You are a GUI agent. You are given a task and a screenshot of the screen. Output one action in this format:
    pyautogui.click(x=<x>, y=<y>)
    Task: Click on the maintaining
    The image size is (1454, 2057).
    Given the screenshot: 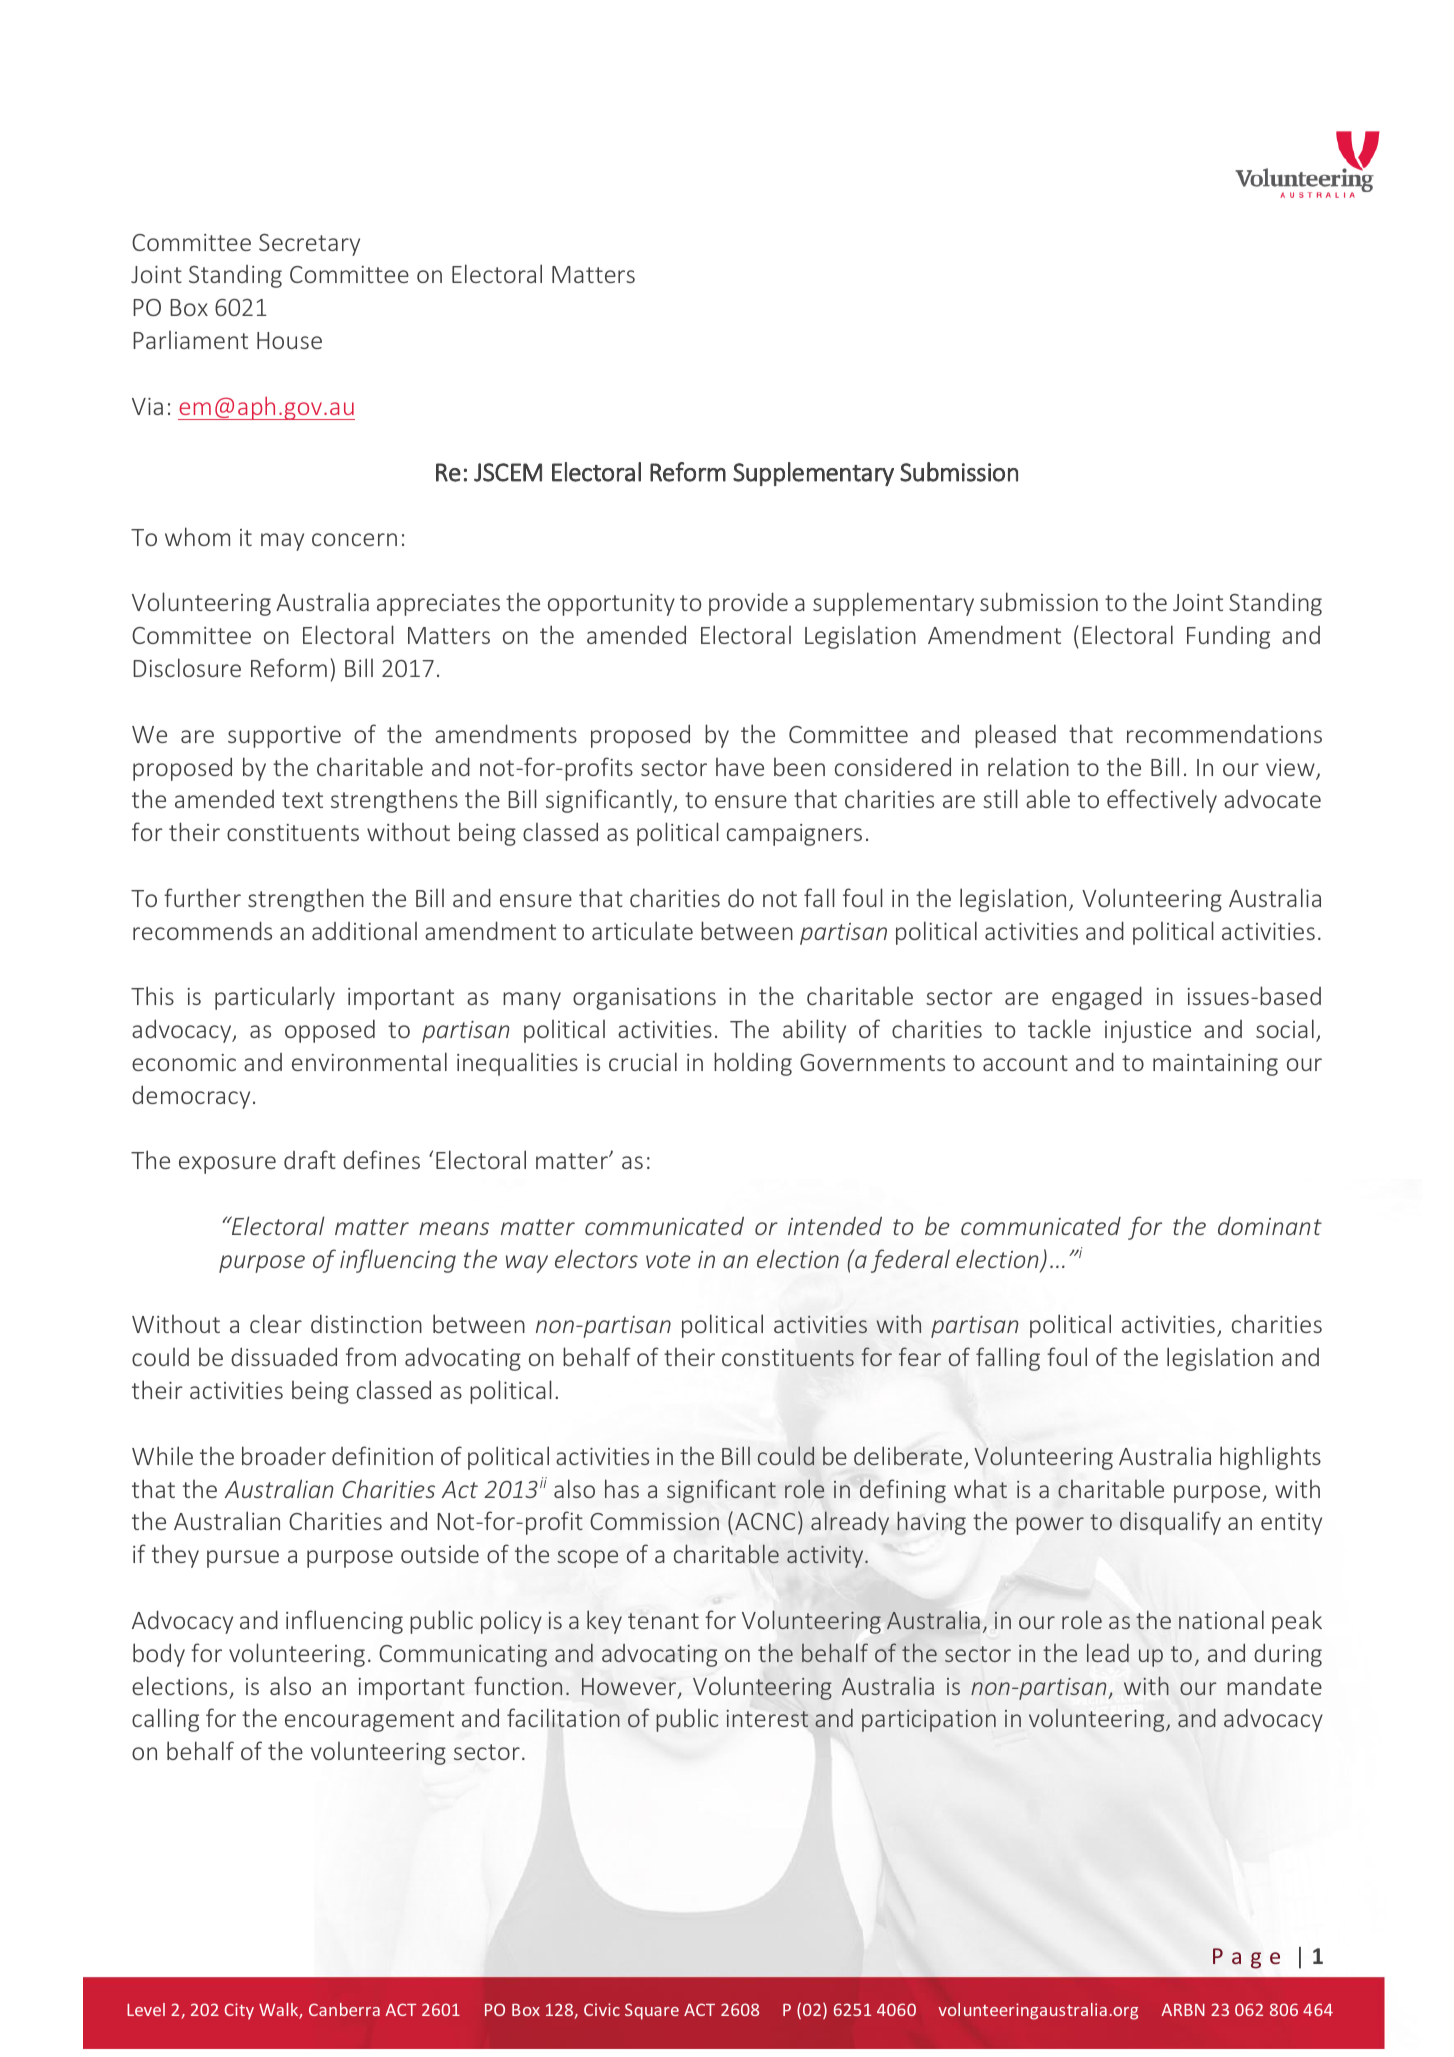 What is the action you would take?
    pyautogui.click(x=1215, y=1065)
